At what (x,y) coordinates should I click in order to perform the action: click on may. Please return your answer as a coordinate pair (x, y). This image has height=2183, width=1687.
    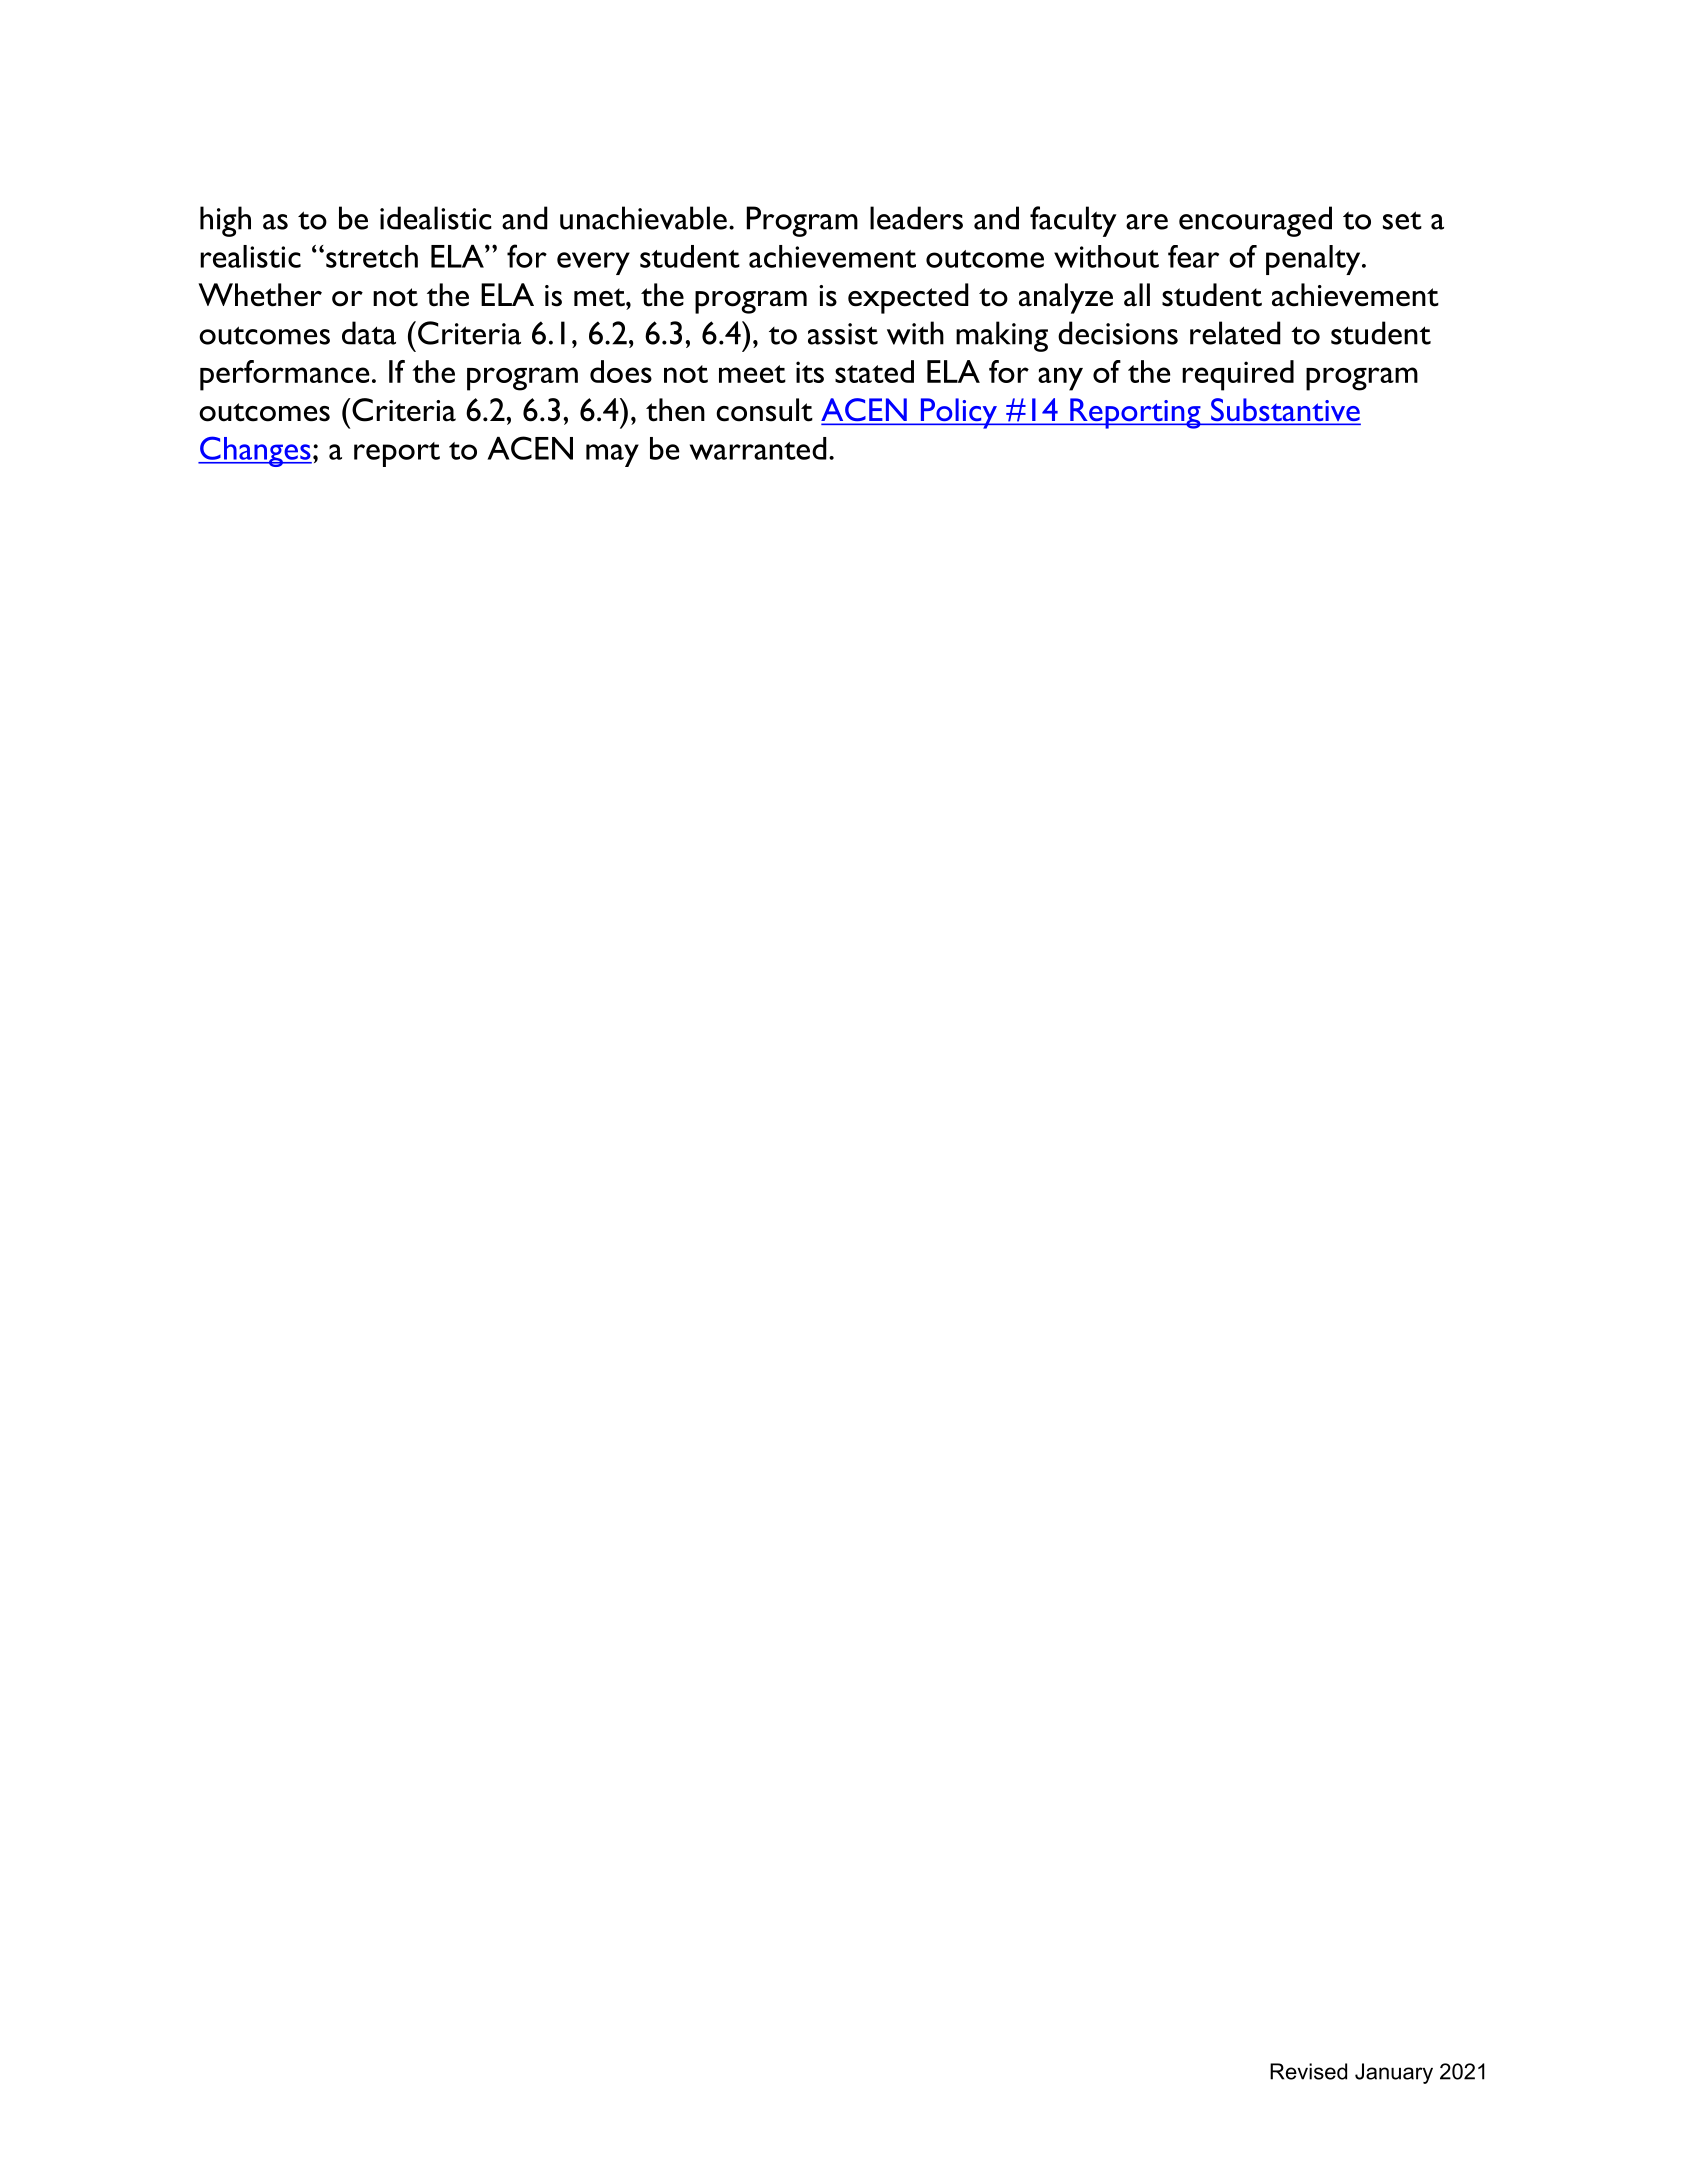
    Looking at the image, I should click on (612, 455).
